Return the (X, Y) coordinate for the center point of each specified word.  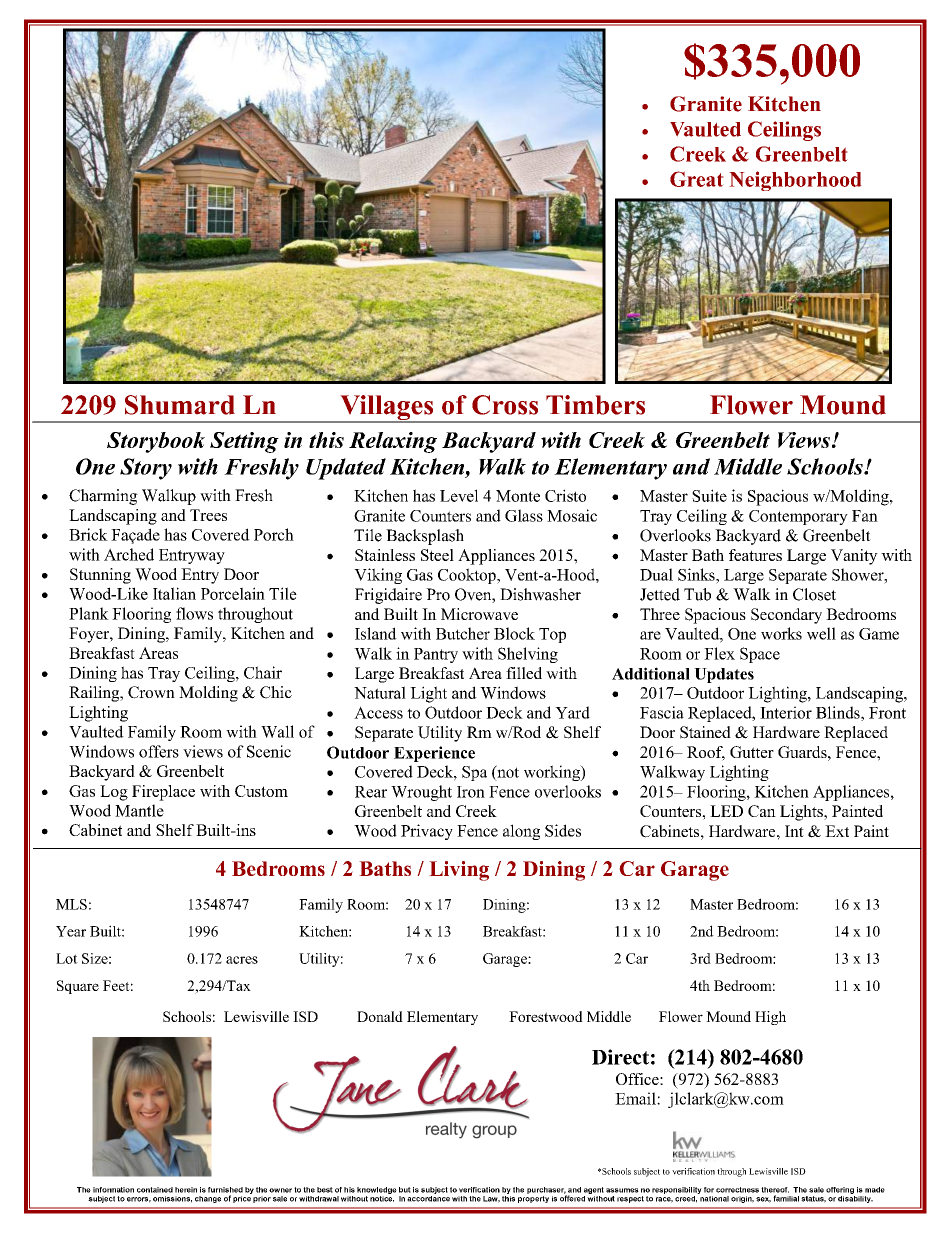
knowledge (377, 1190)
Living (459, 871)
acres (242, 960)
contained (155, 1190)
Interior (786, 712)
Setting (244, 442)
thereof (775, 1190)
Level (459, 495)
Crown (151, 692)
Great (697, 179)
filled (524, 673)
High (770, 1018)
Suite (709, 495)
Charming (103, 497)
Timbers (595, 405)
